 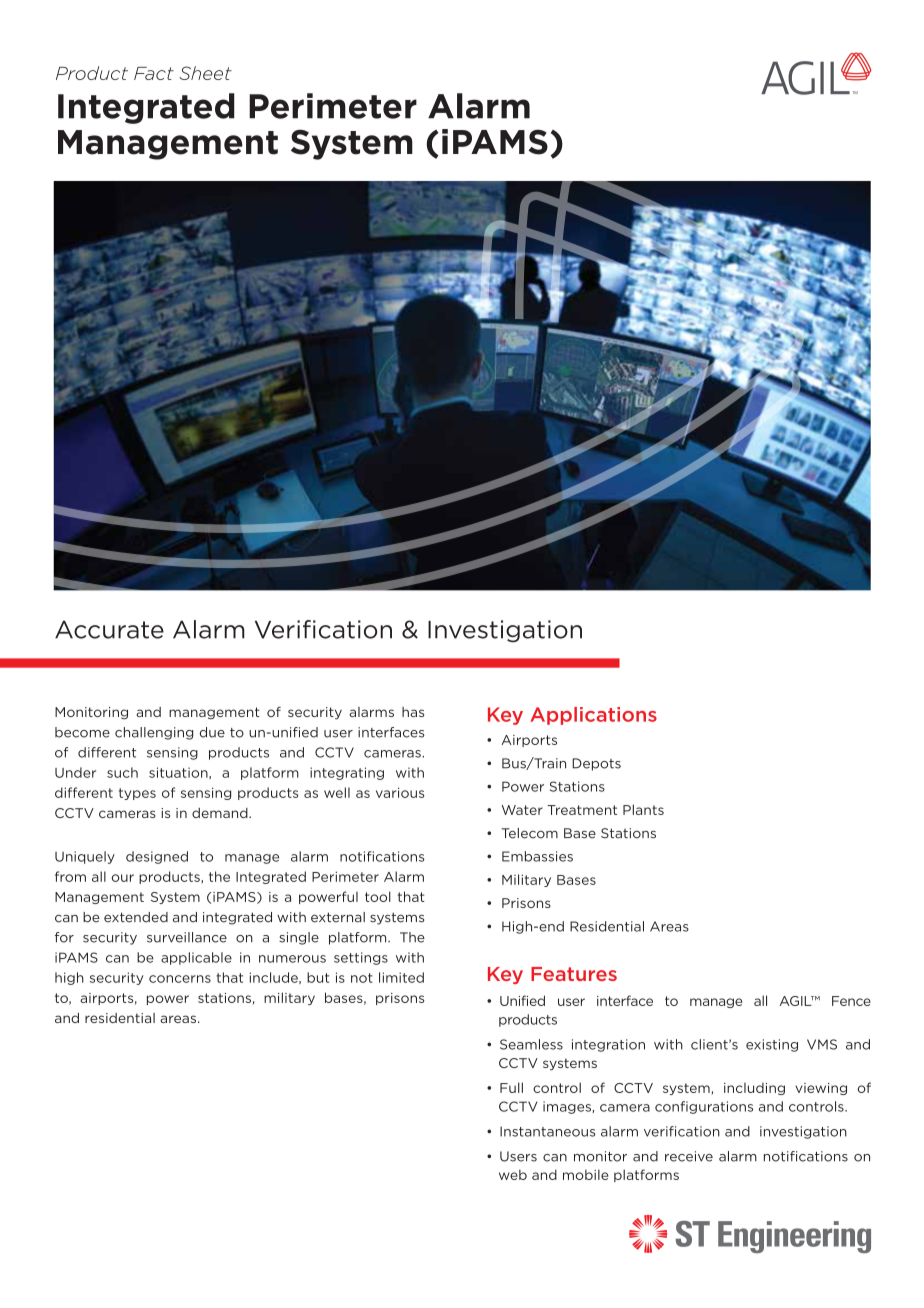 What do you see at coordinates (154, 73) in the screenshot?
I see `Fact` at bounding box center [154, 73].
